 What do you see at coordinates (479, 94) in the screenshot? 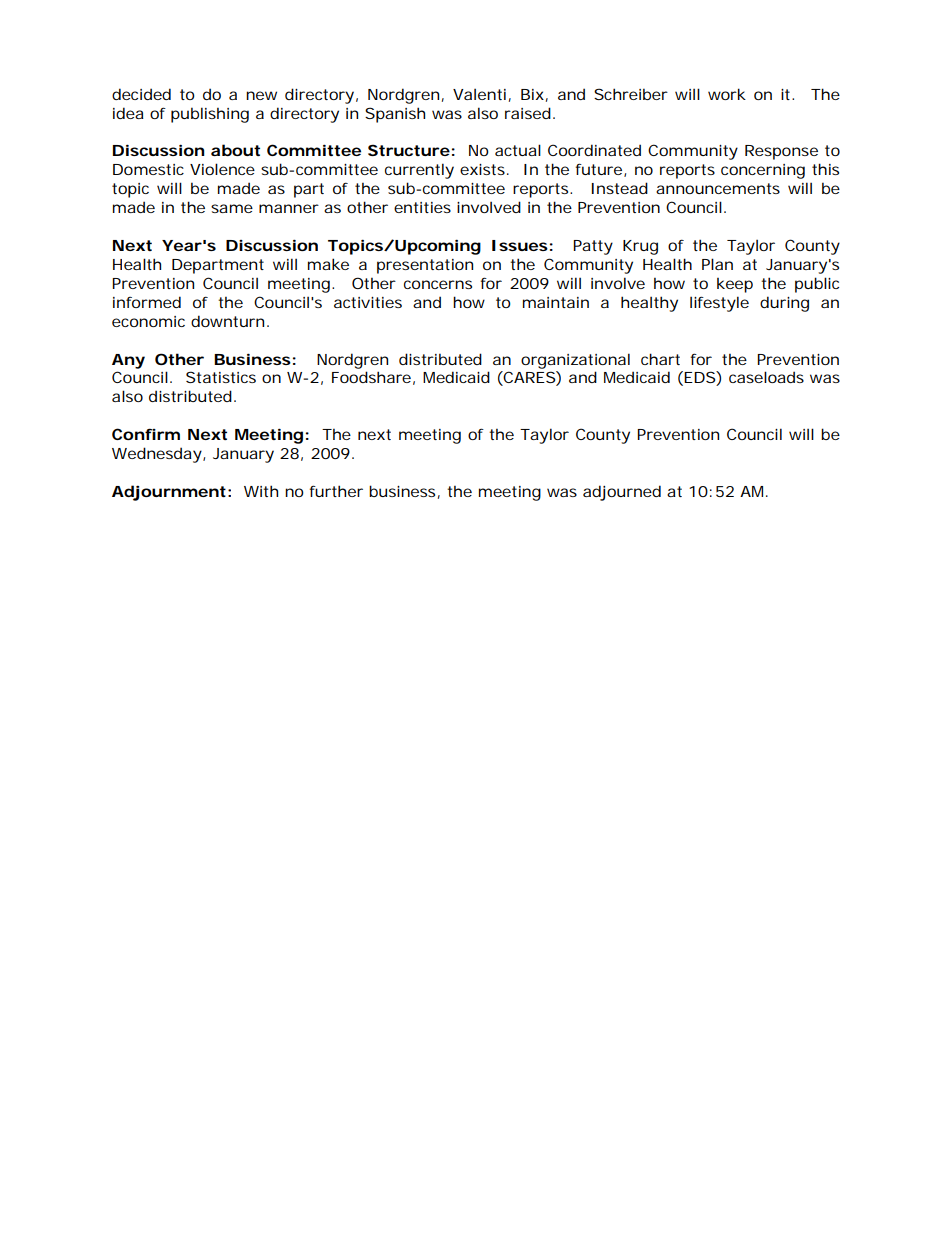
I see `Valenti` at bounding box center [479, 94].
